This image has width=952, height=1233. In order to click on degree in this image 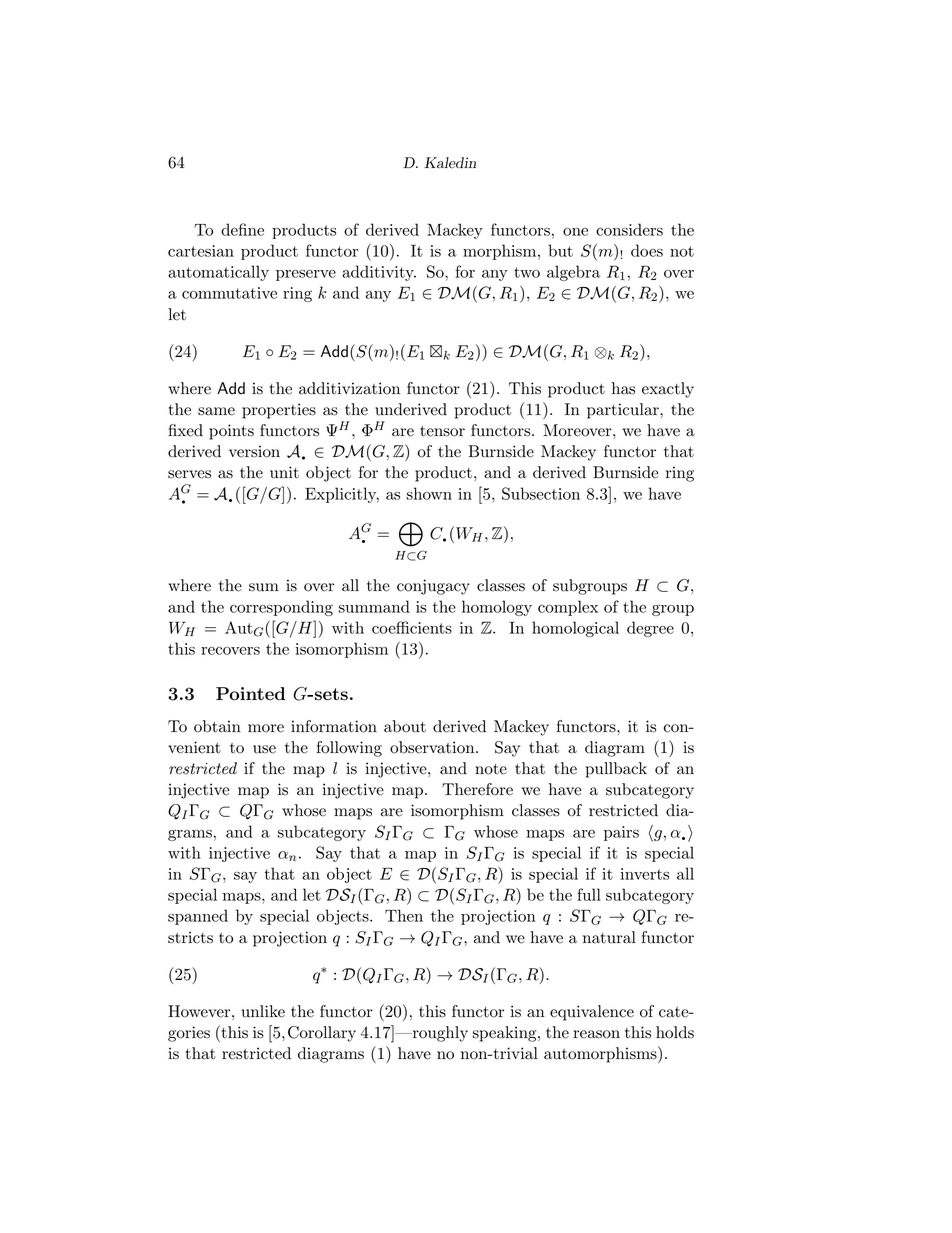, I will do `click(650, 629)`.
